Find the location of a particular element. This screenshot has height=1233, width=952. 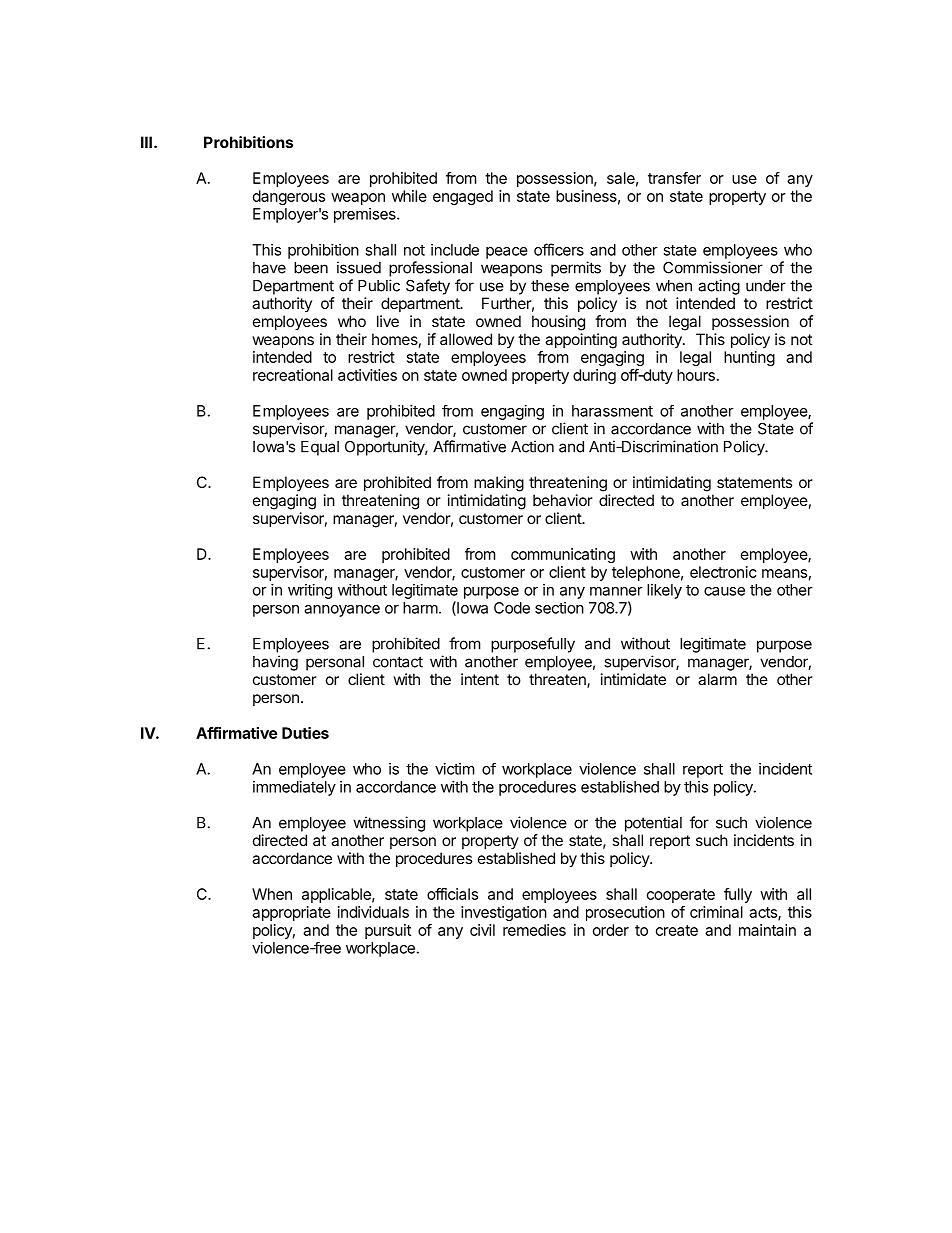

appropriate is located at coordinates (291, 913).
